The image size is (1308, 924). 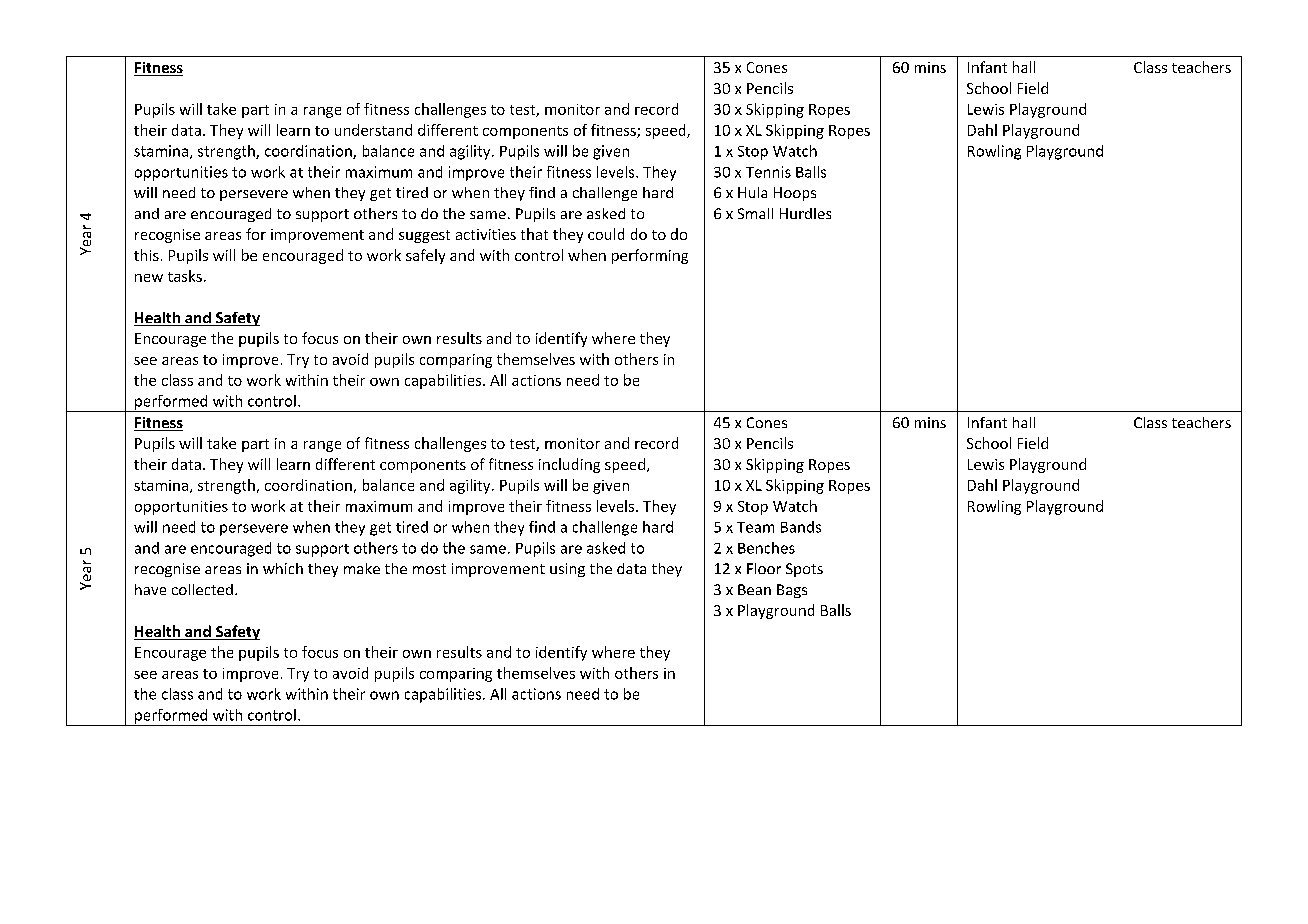 I want to click on Bands, so click(x=801, y=527).
